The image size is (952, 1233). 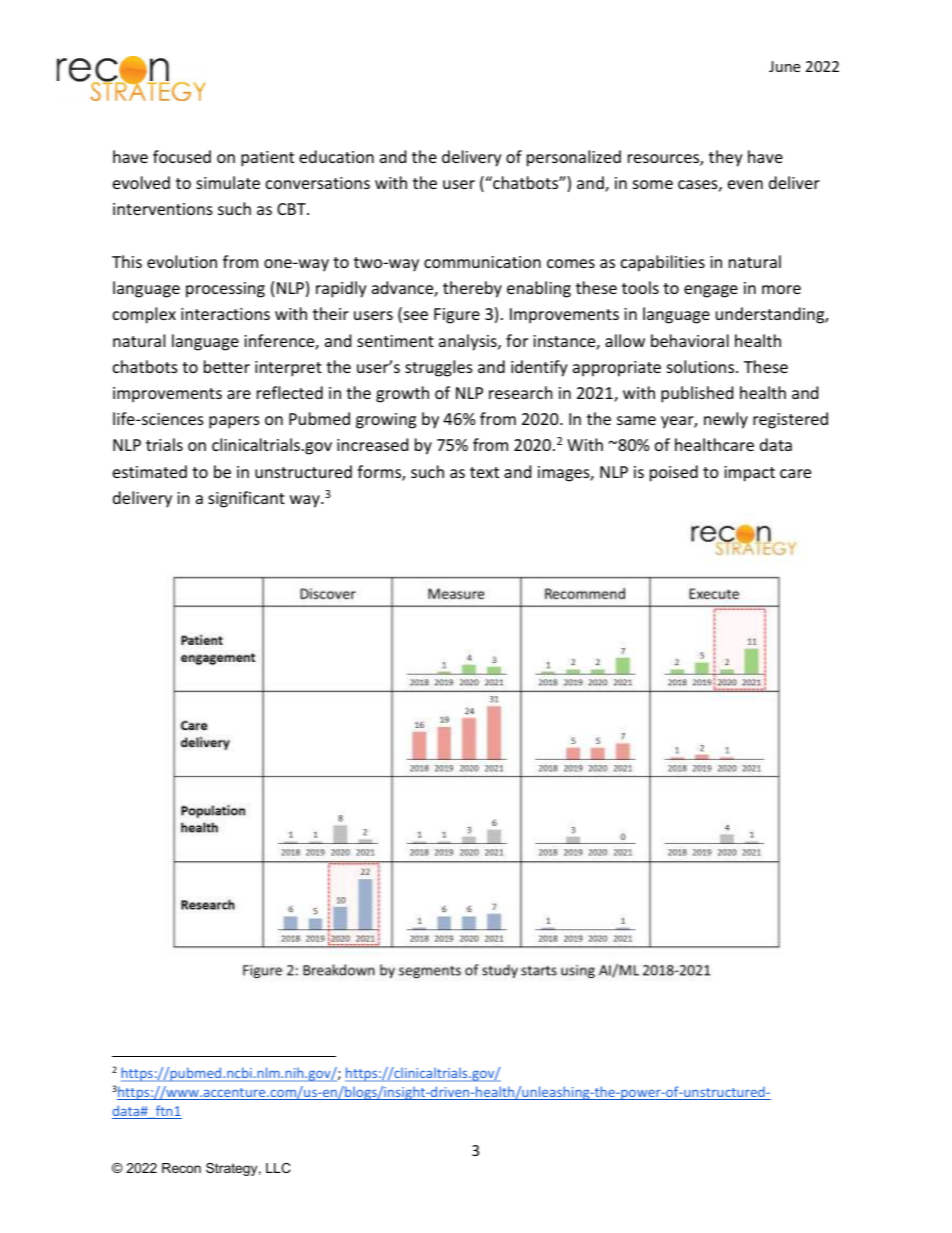 What do you see at coordinates (246, 499) in the screenshot?
I see `significant` at bounding box center [246, 499].
